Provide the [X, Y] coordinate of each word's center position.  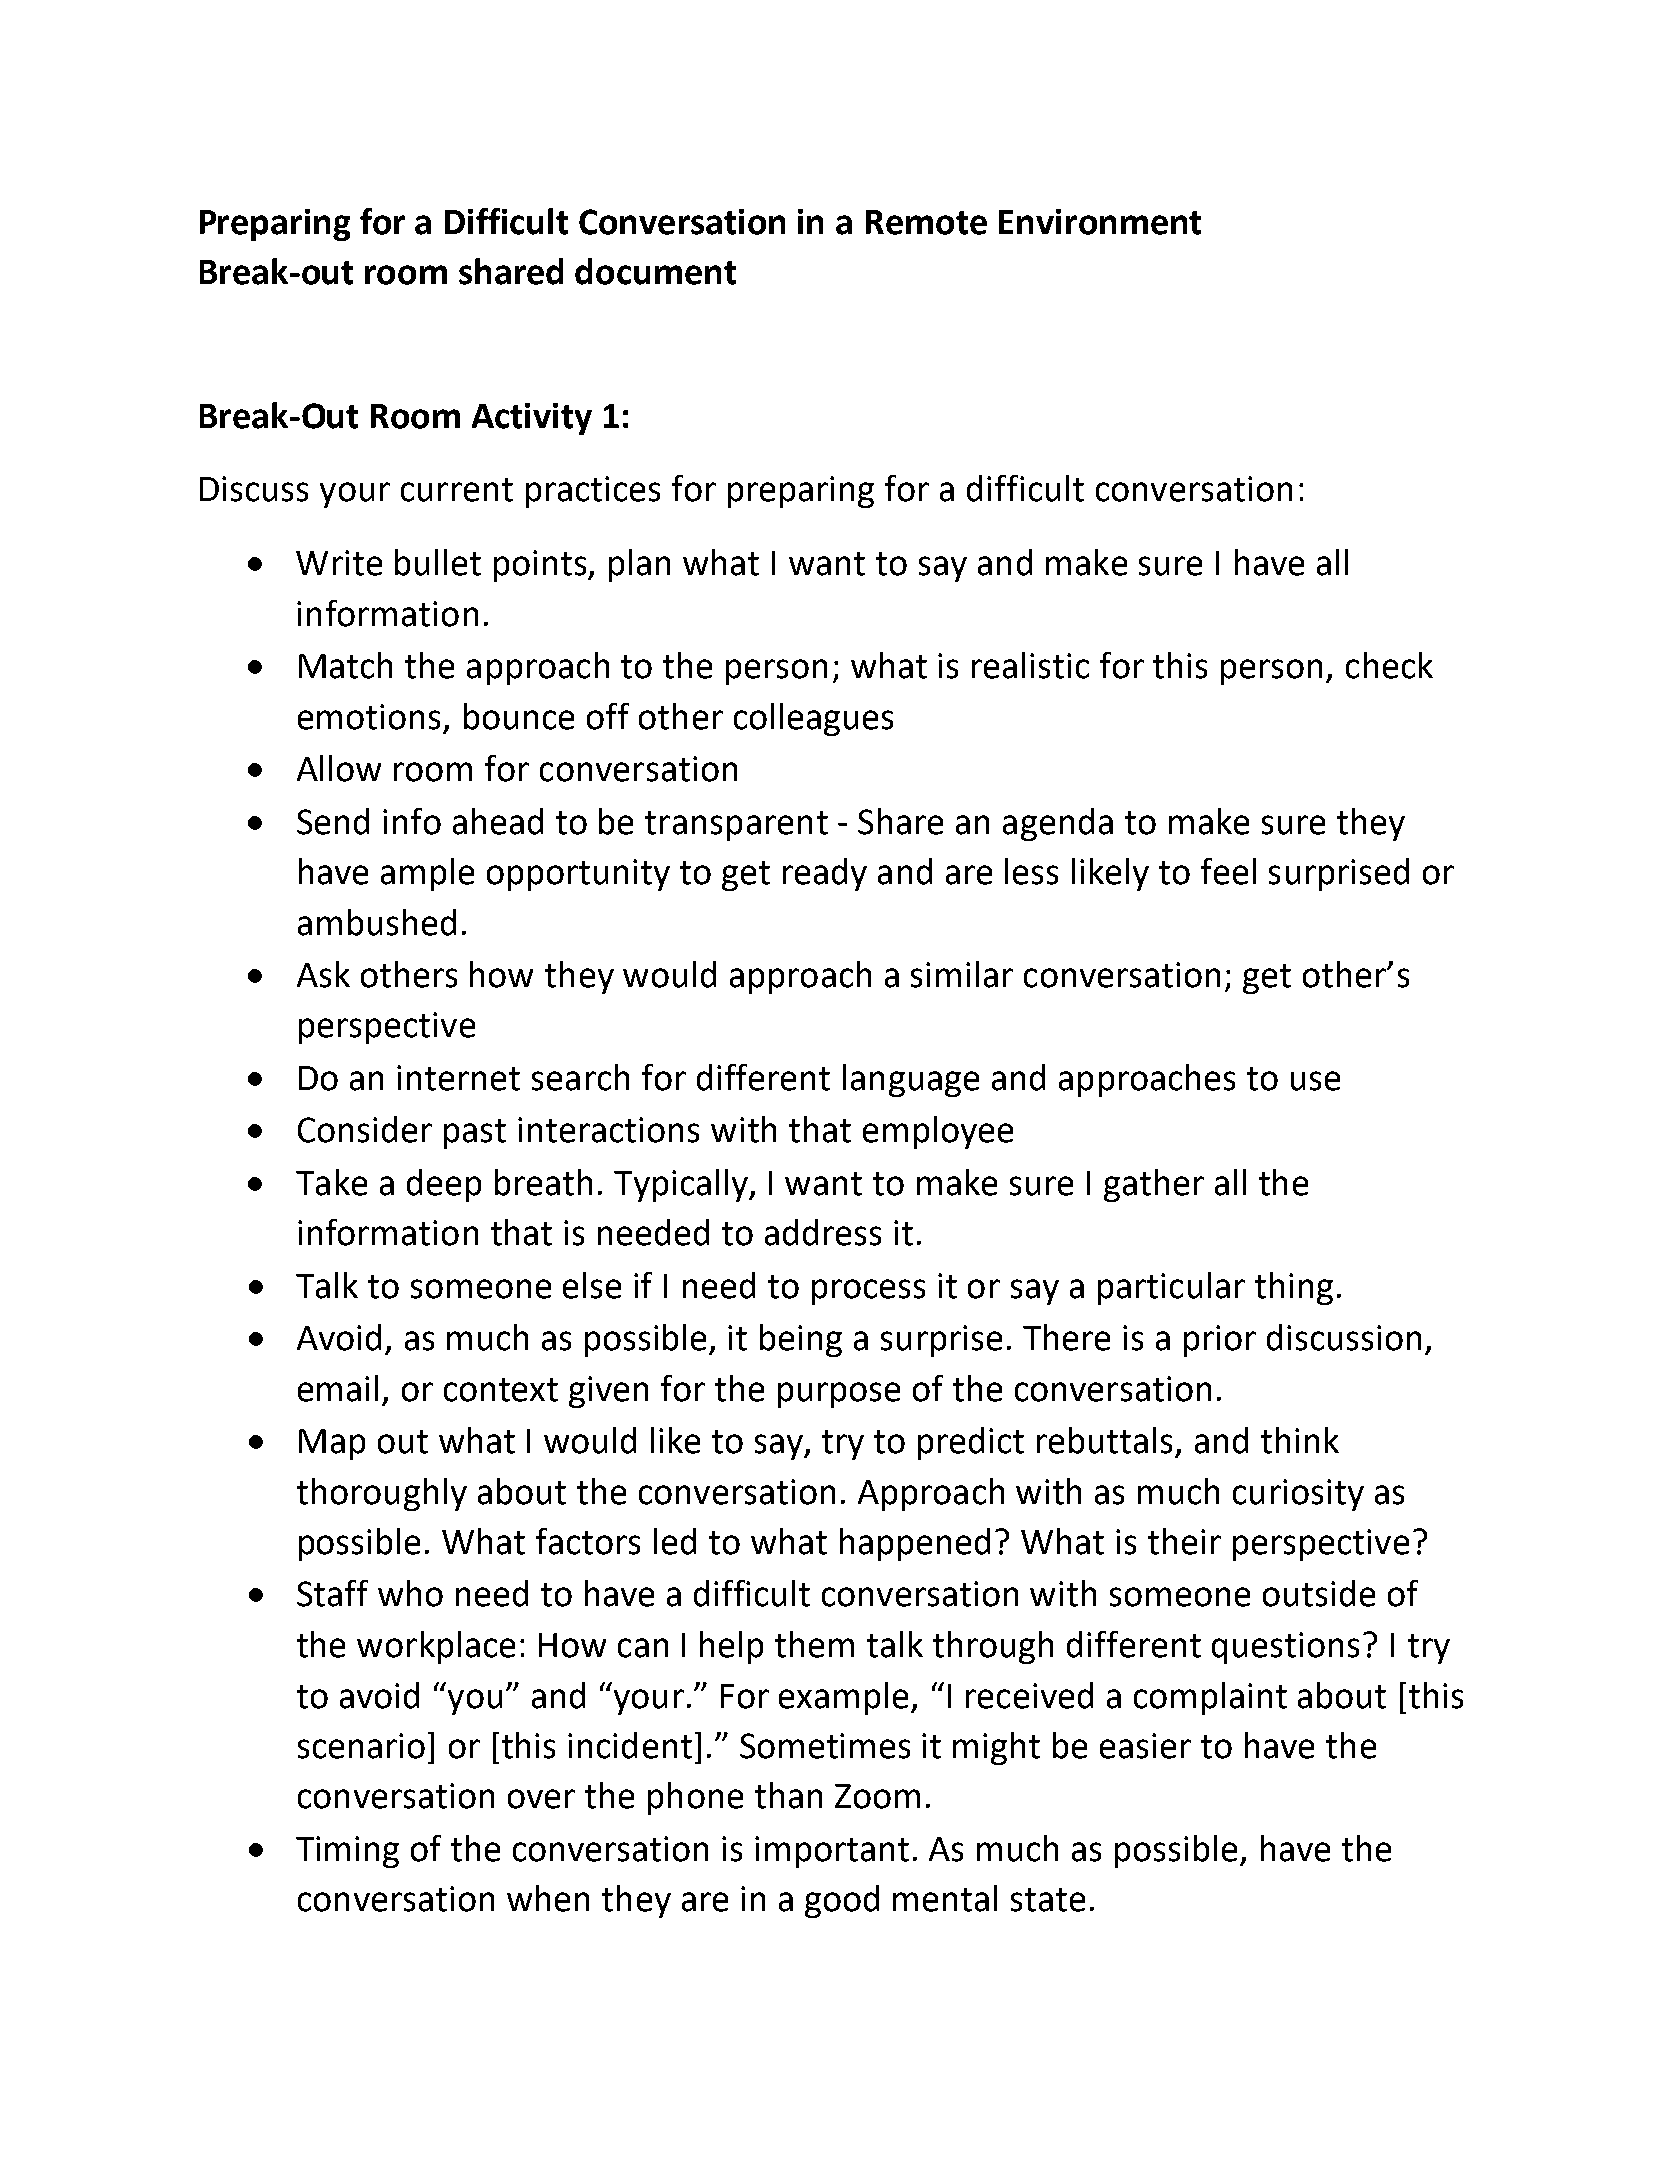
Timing [347, 1852]
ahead [498, 821]
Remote [926, 222]
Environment [1100, 222]
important [832, 1852]
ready [825, 874]
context [501, 1390]
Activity [532, 419]
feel [1228, 871]
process [868, 1292]
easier [1145, 1746]
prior [1220, 1341]
